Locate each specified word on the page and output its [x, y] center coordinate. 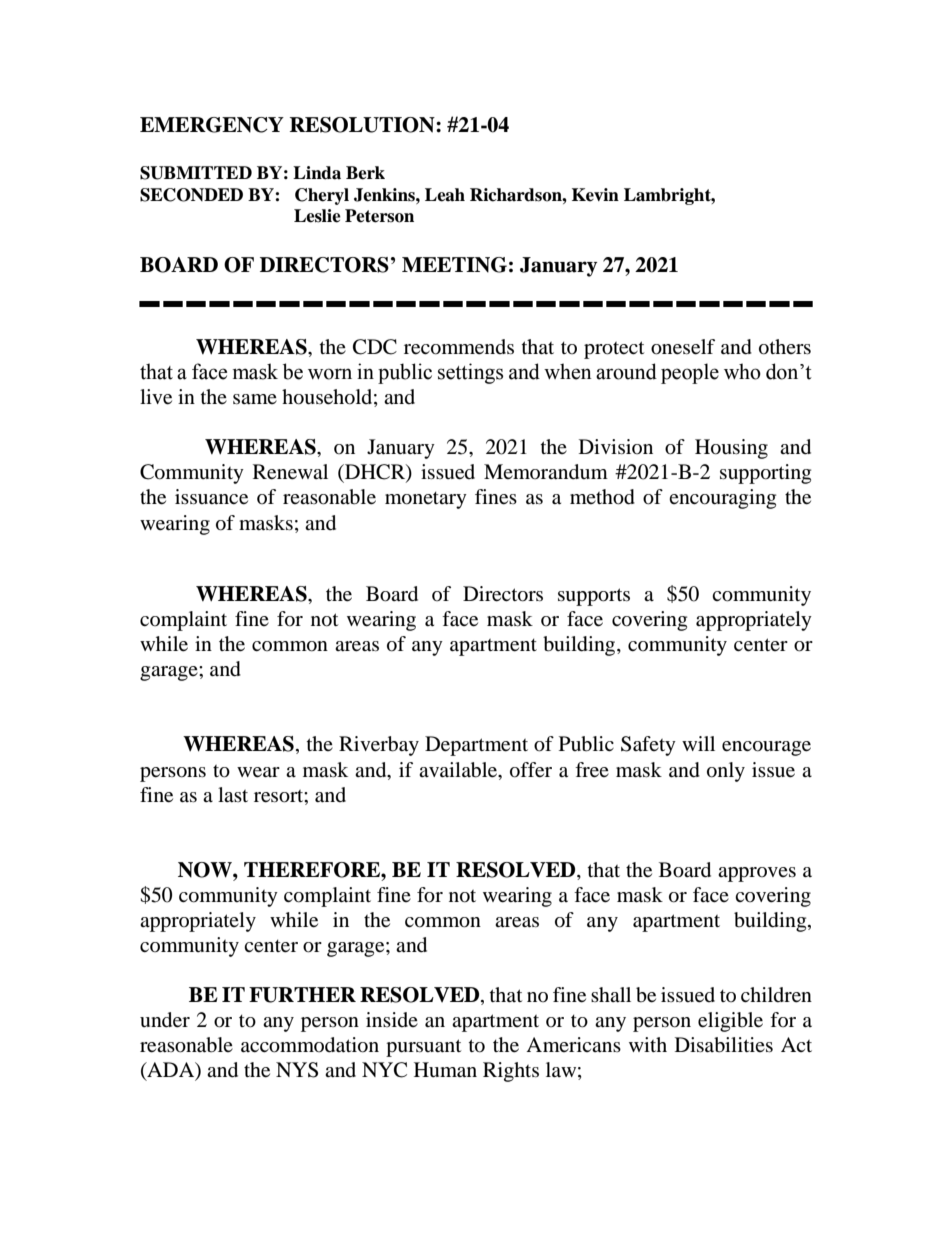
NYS [297, 1070]
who [742, 371]
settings [470, 373]
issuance [211, 497]
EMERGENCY [212, 125]
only [726, 772]
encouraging [722, 499]
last [233, 794]
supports [594, 597]
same [255, 399]
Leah [445, 195]
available [459, 770]
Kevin [595, 195]
